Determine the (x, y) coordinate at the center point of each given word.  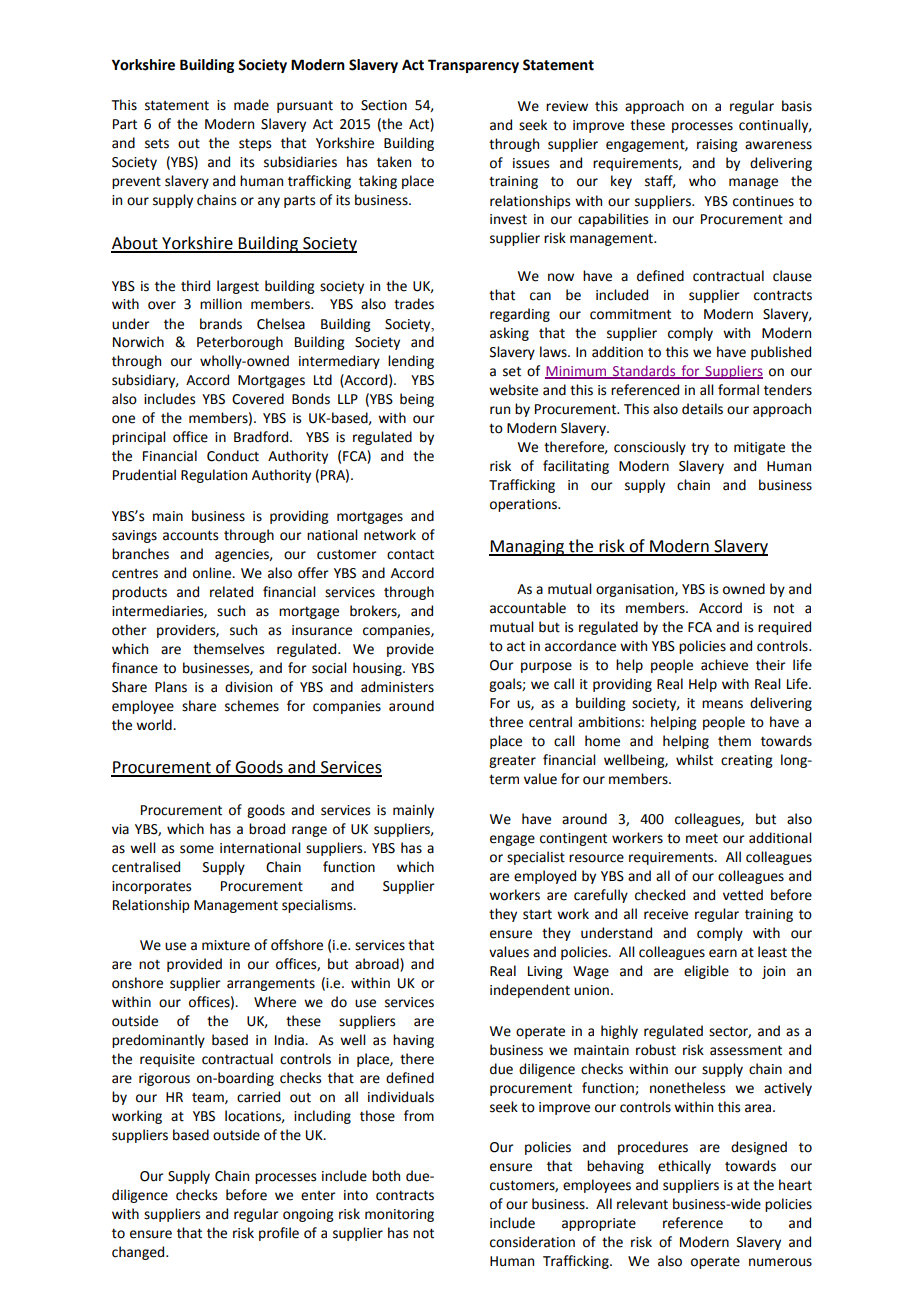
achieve (724, 665)
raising (717, 145)
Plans (171, 687)
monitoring (399, 1215)
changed (139, 1253)
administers (397, 687)
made (251, 105)
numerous (780, 1262)
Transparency (473, 66)
